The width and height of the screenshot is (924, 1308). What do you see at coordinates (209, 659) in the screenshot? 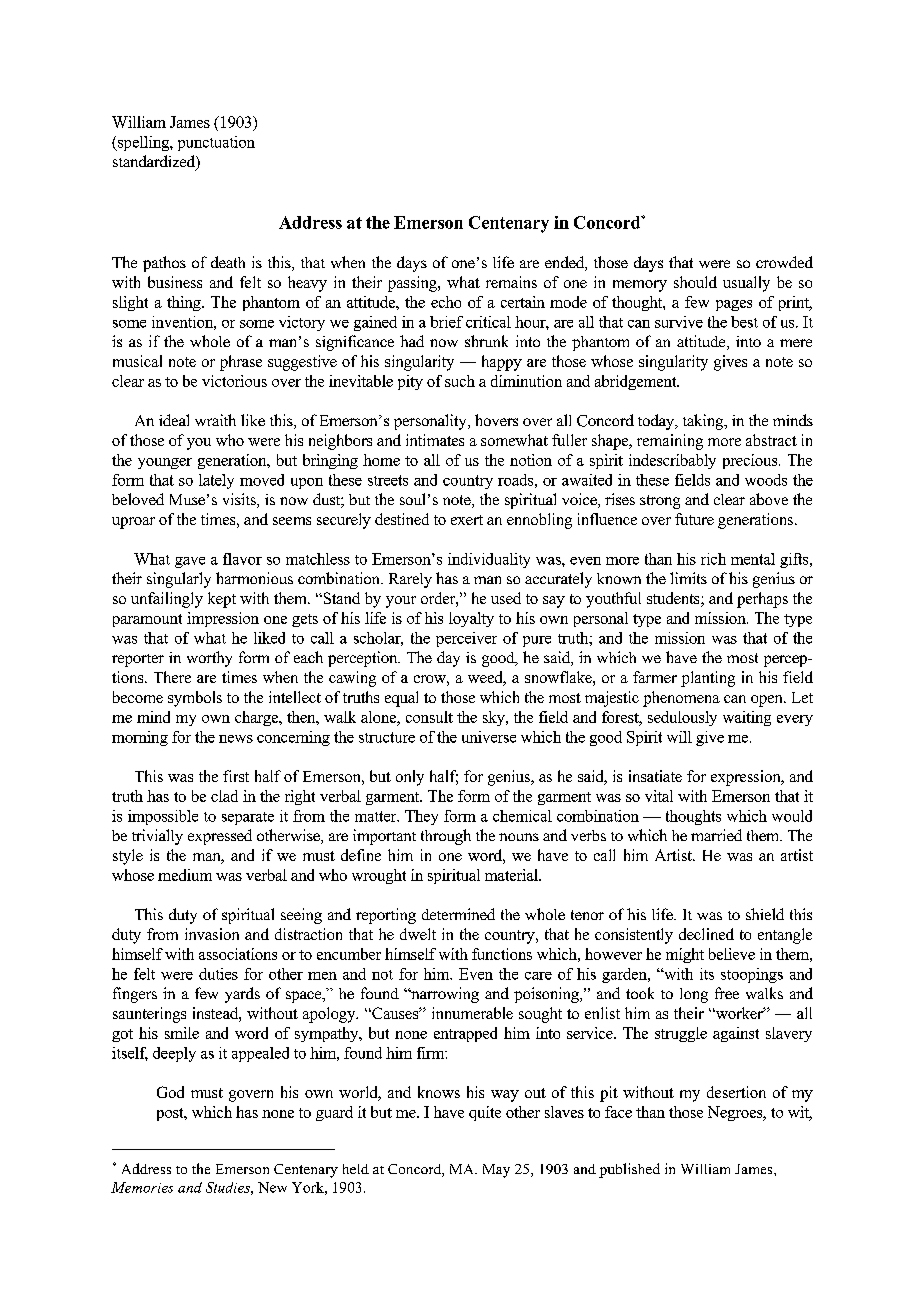
I see `worthy` at bounding box center [209, 659].
